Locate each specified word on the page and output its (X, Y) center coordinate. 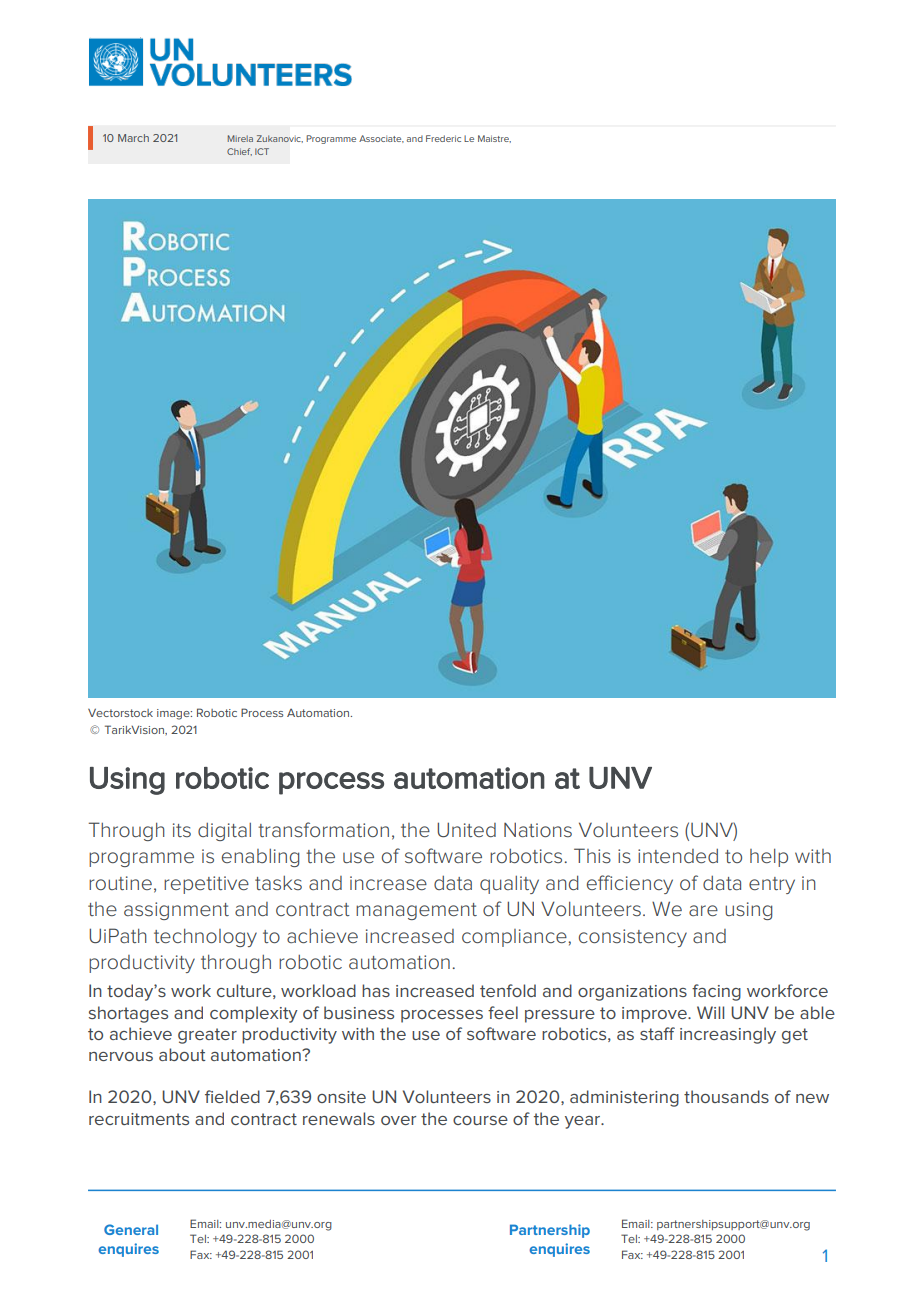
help (769, 858)
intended (678, 856)
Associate (381, 139)
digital (224, 832)
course (480, 1120)
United (466, 829)
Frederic (443, 138)
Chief (239, 152)
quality (509, 885)
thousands (726, 1096)
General (131, 1229)
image (174, 714)
